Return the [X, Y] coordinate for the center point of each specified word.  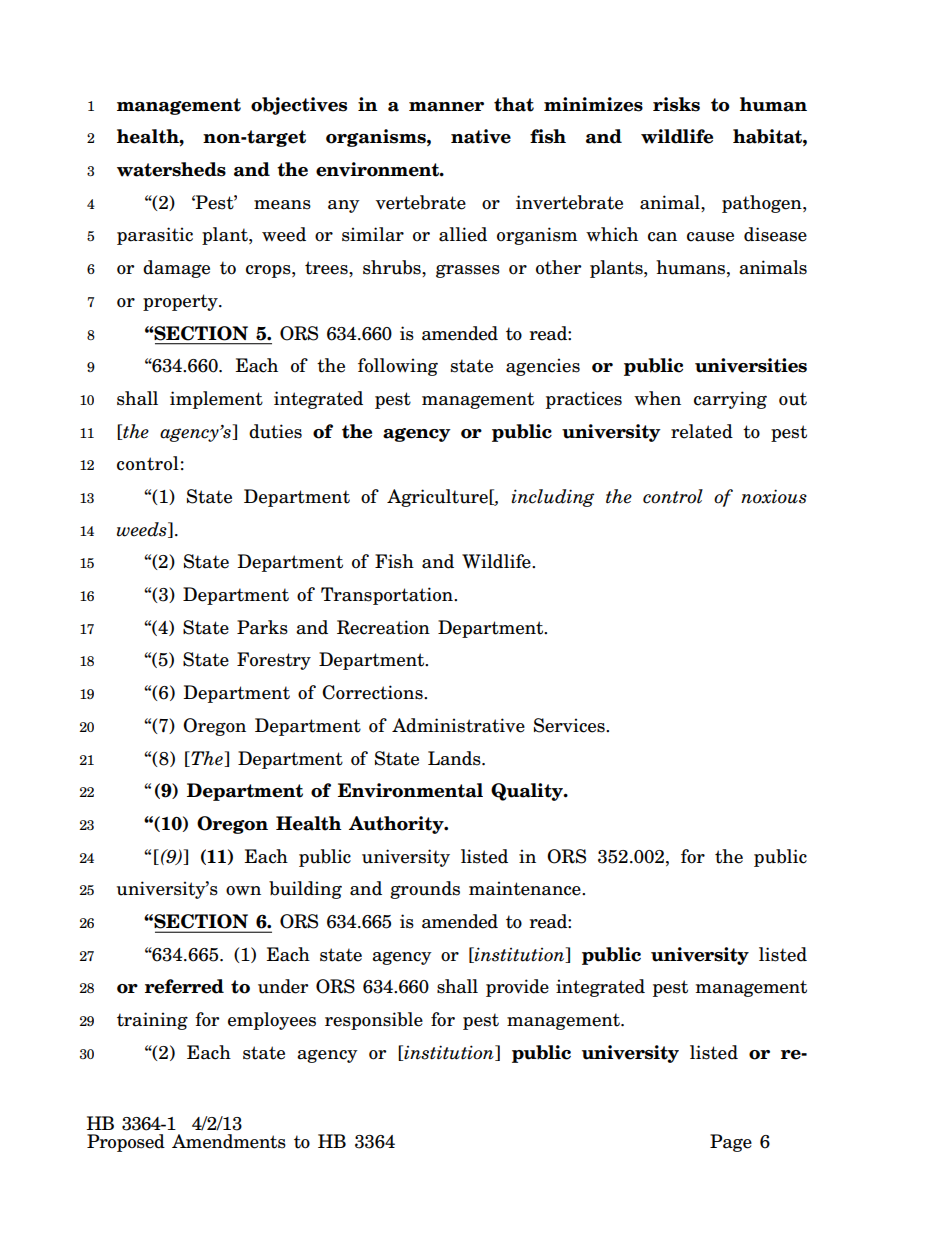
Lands [455, 758]
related [702, 431]
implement [216, 400]
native [481, 136]
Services [570, 725]
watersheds [171, 169]
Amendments [229, 1141]
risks [676, 104]
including [552, 498]
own [243, 891]
